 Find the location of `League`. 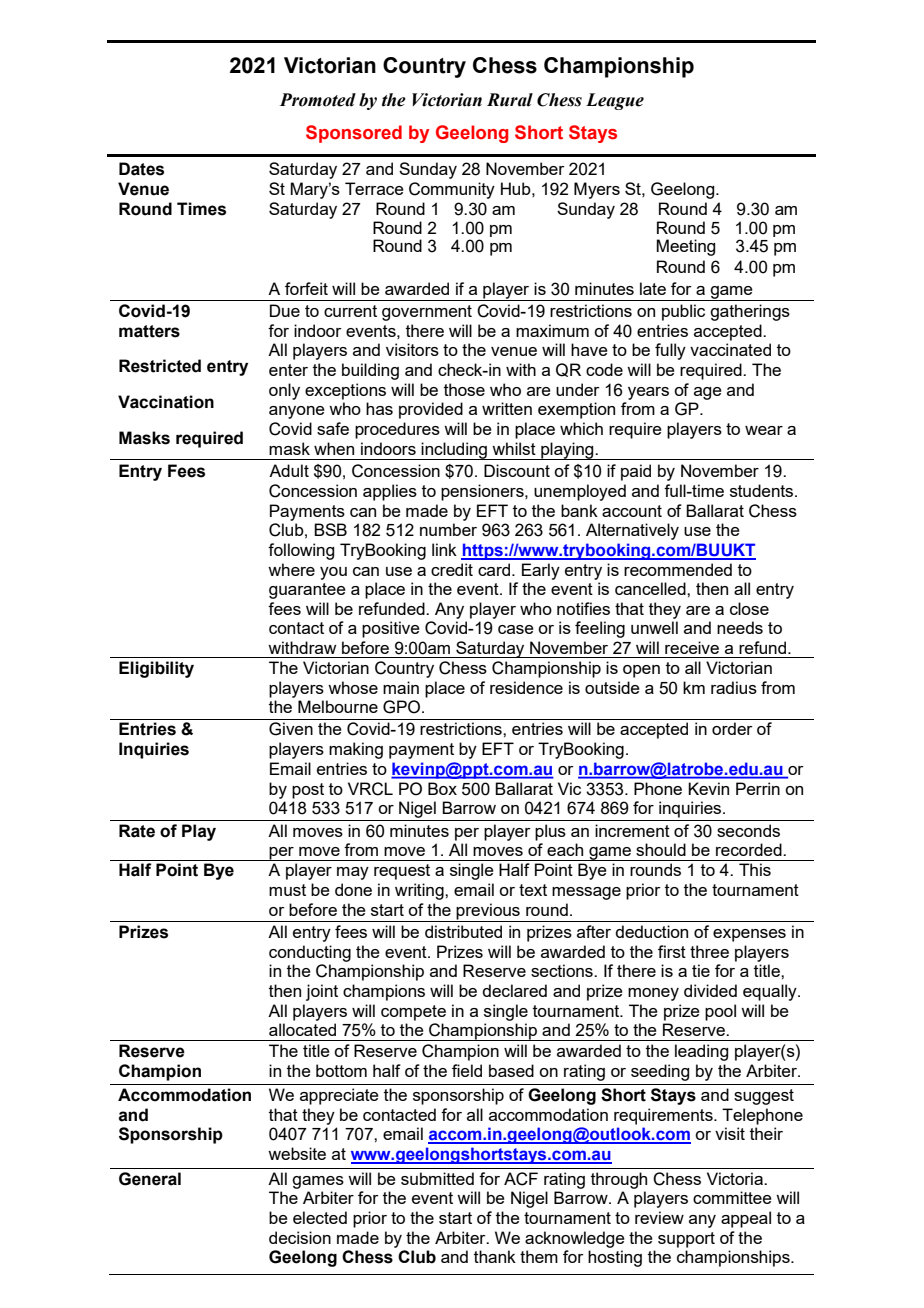

League is located at coordinates (615, 101).
